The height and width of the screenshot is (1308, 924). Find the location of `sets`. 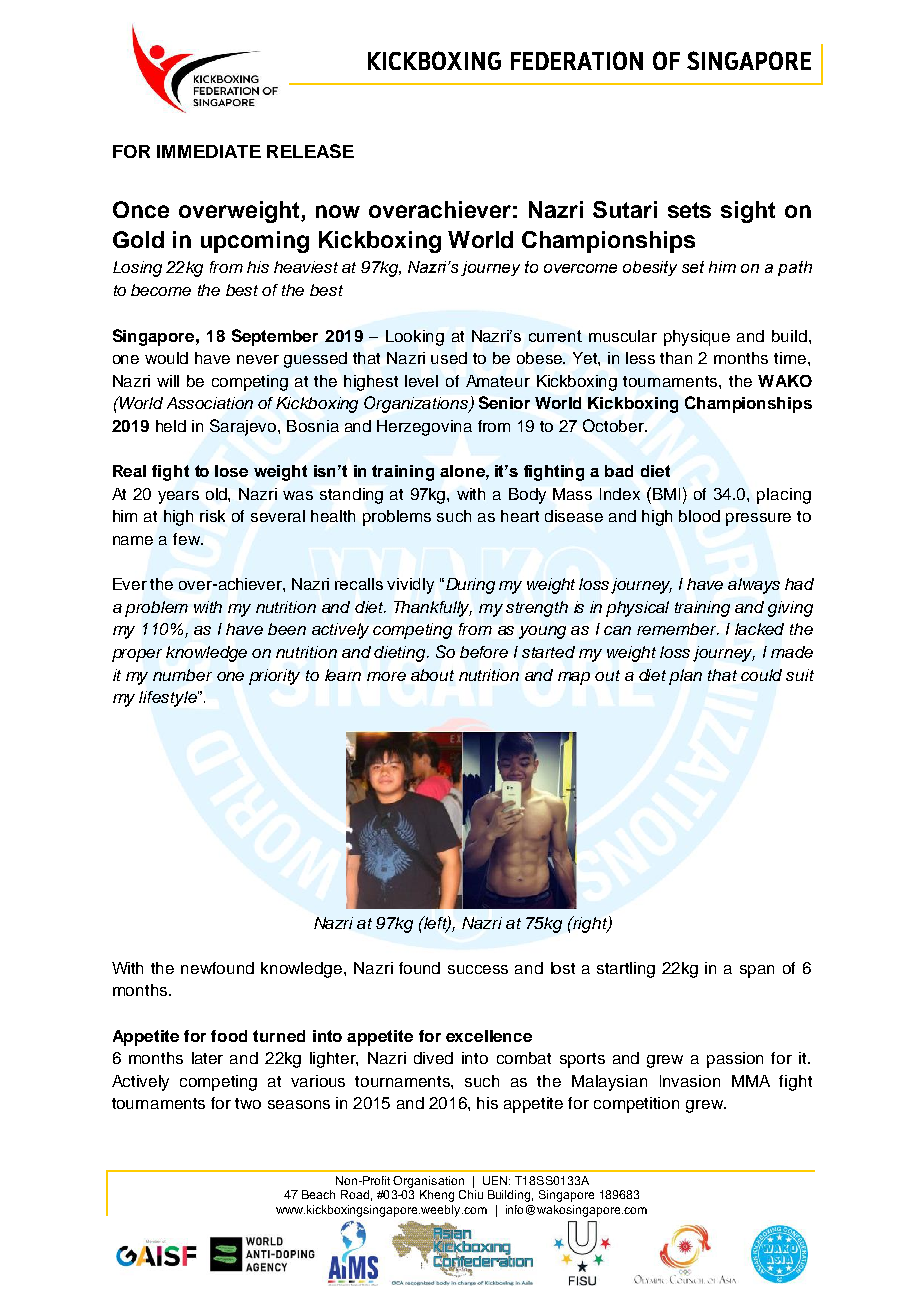

sets is located at coordinates (689, 210).
